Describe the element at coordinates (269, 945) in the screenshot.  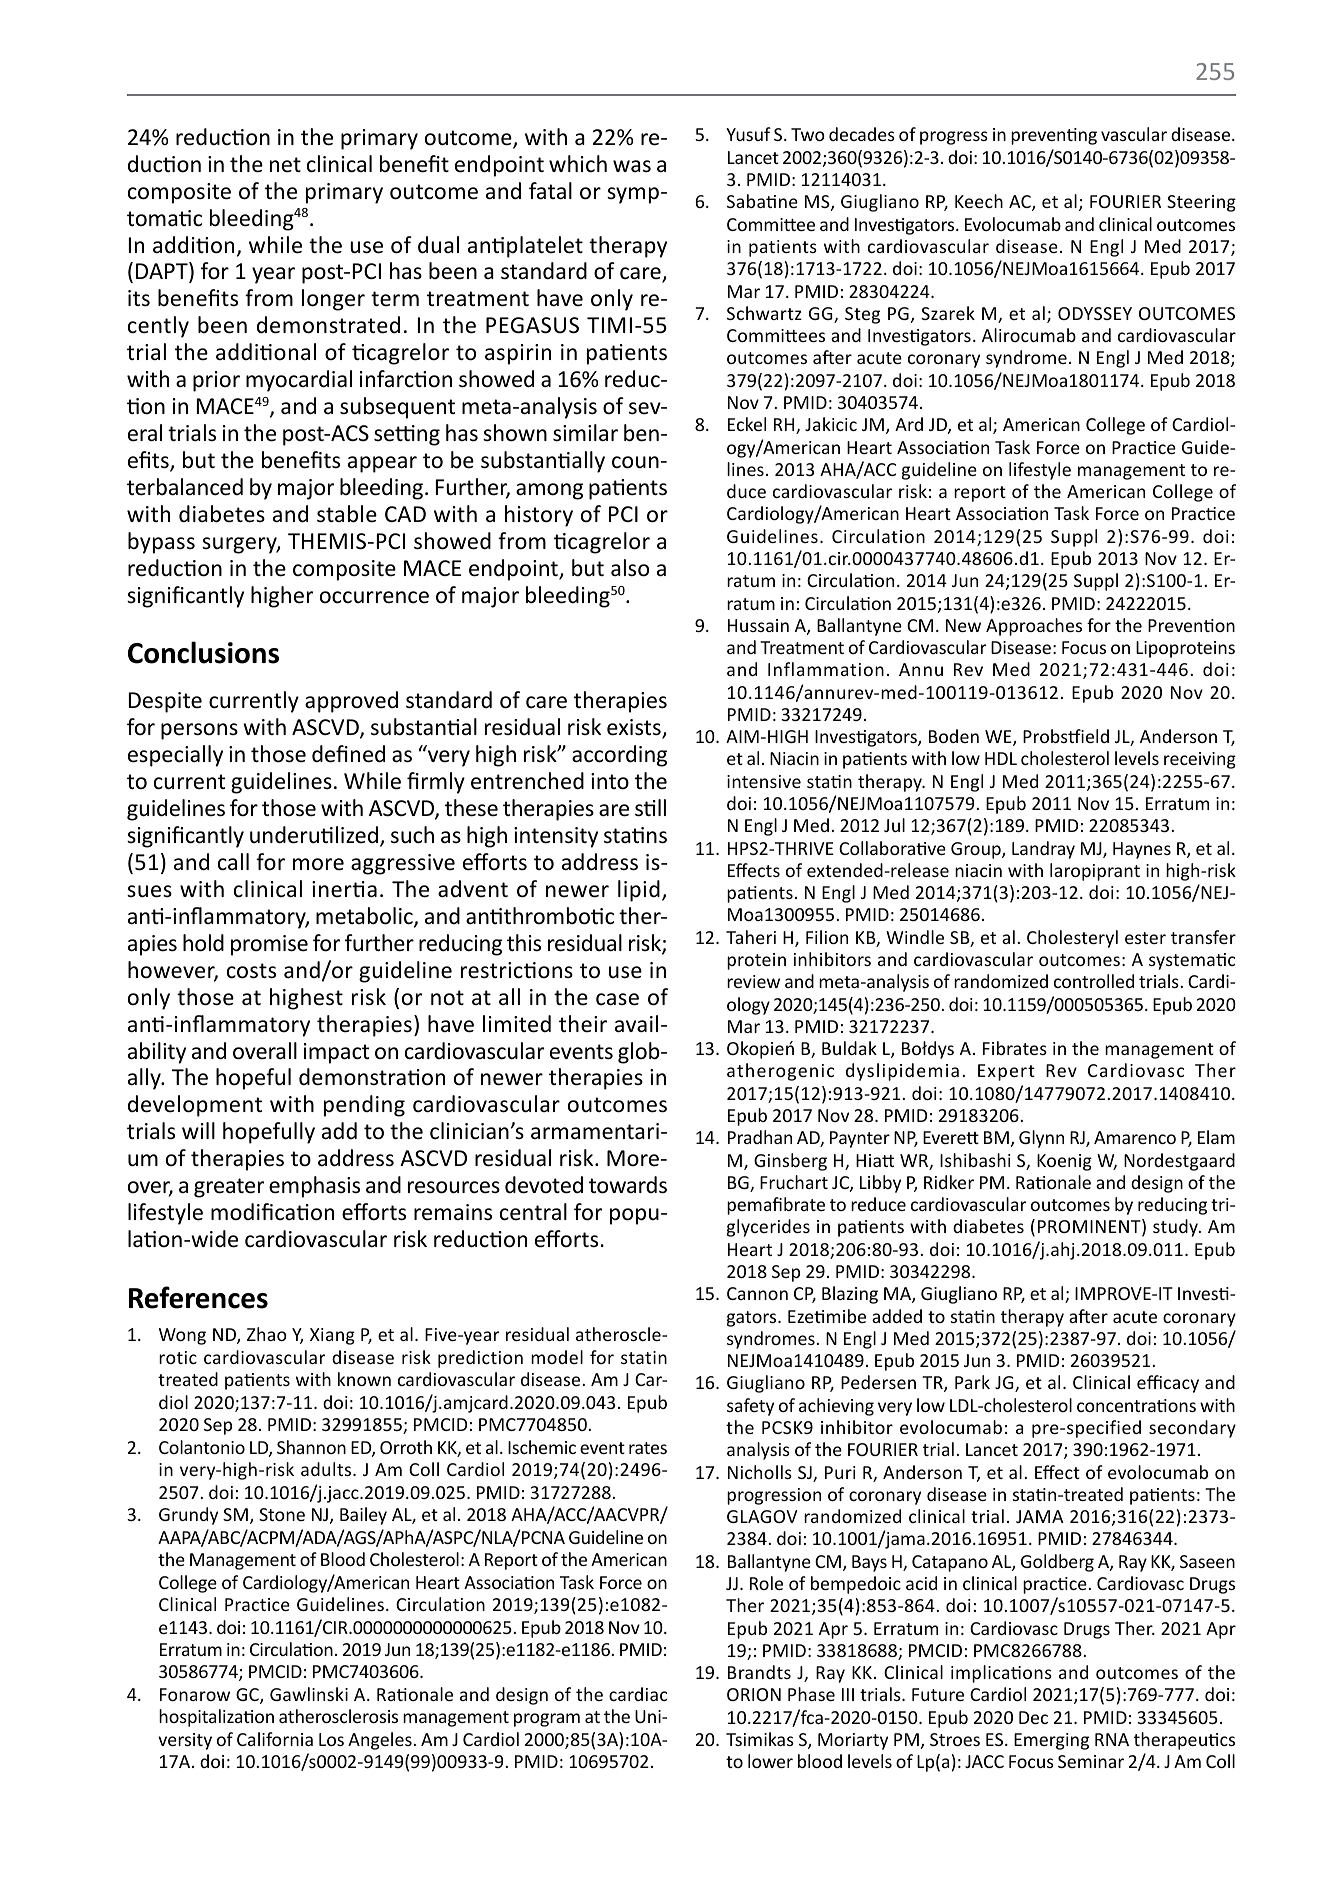
I see `promise` at that location.
